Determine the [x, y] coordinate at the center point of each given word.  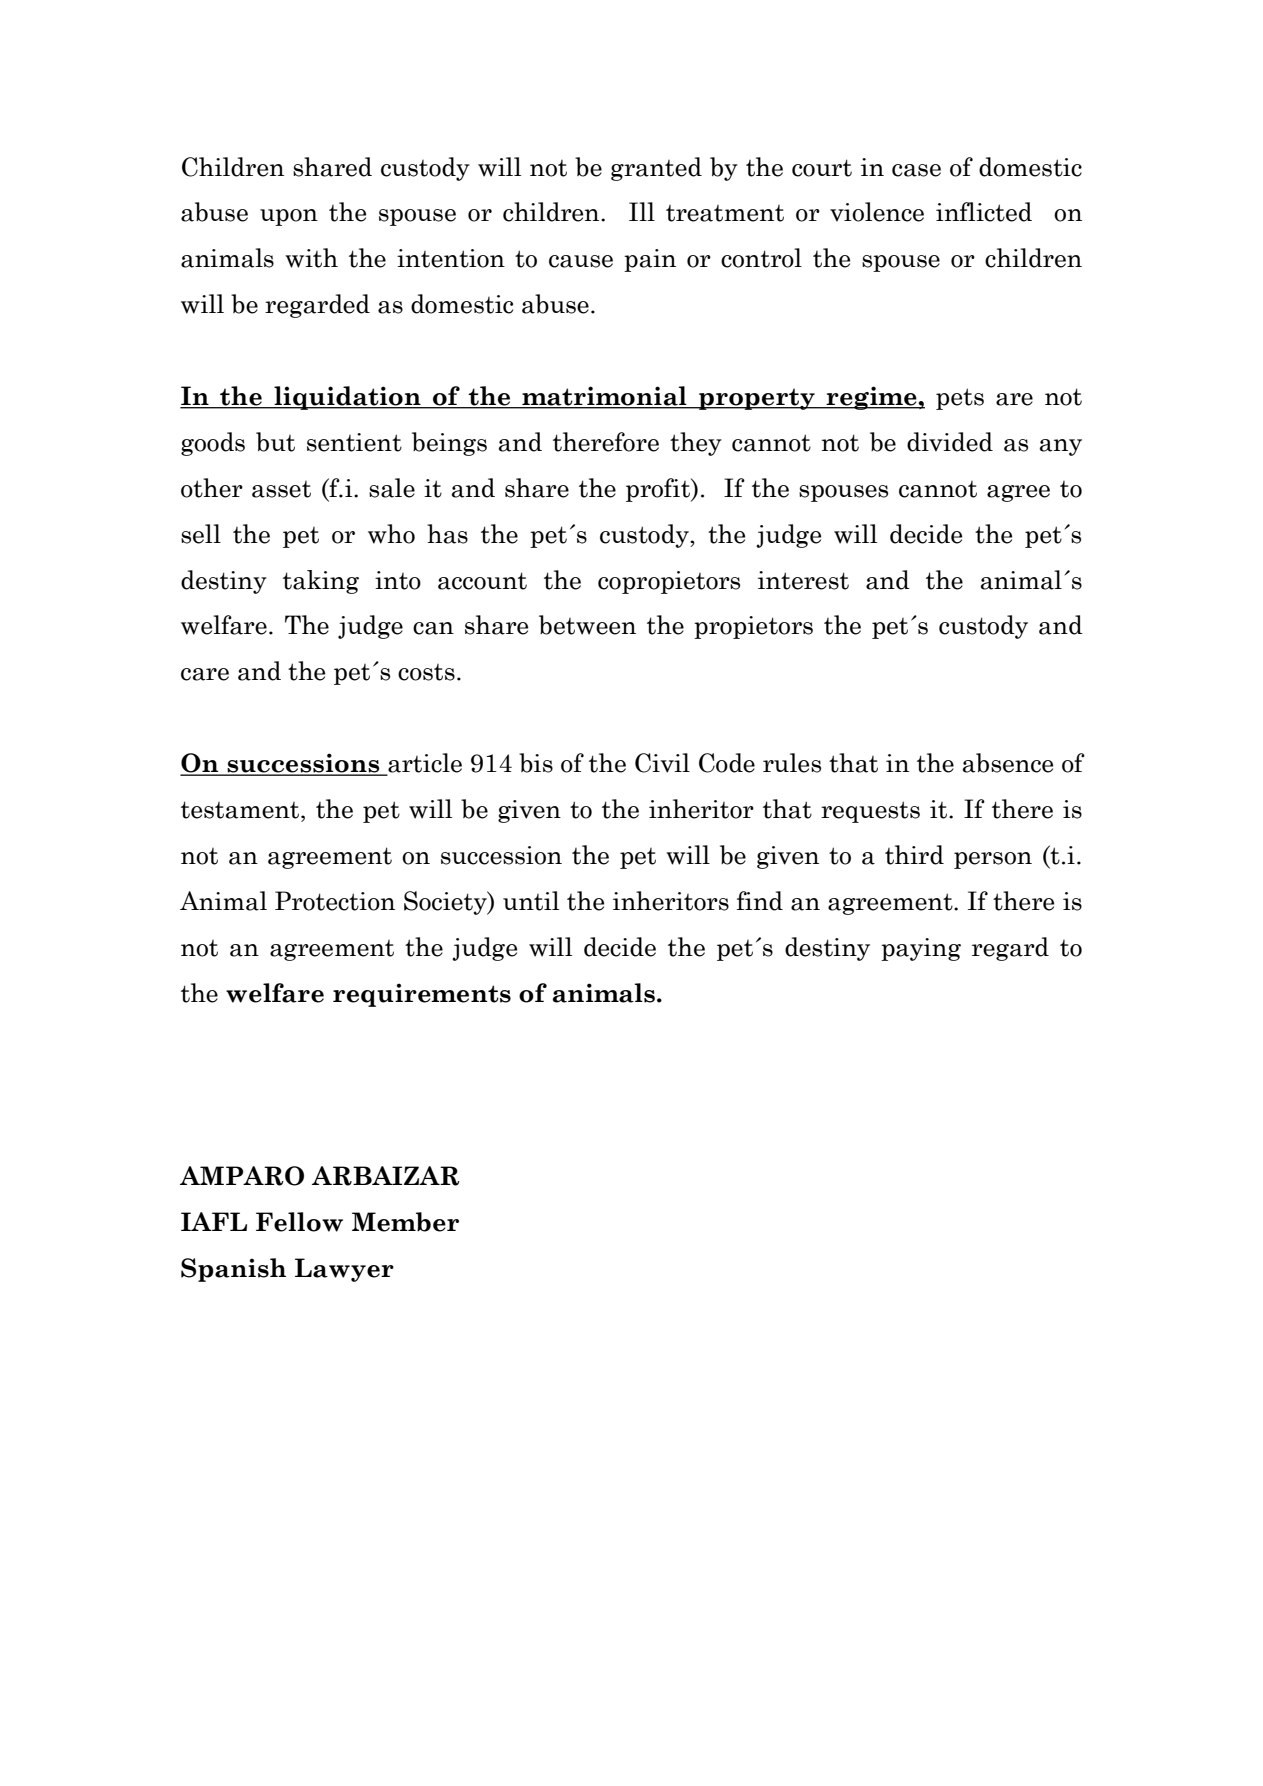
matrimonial [604, 397]
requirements [422, 995]
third [914, 855]
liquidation [347, 398]
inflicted [984, 212]
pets [960, 399]
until [531, 901]
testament [241, 810]
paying [921, 949]
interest [803, 580]
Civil [662, 763]
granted [656, 169]
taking [321, 582]
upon [289, 217]
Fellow [299, 1222]
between [587, 625]
